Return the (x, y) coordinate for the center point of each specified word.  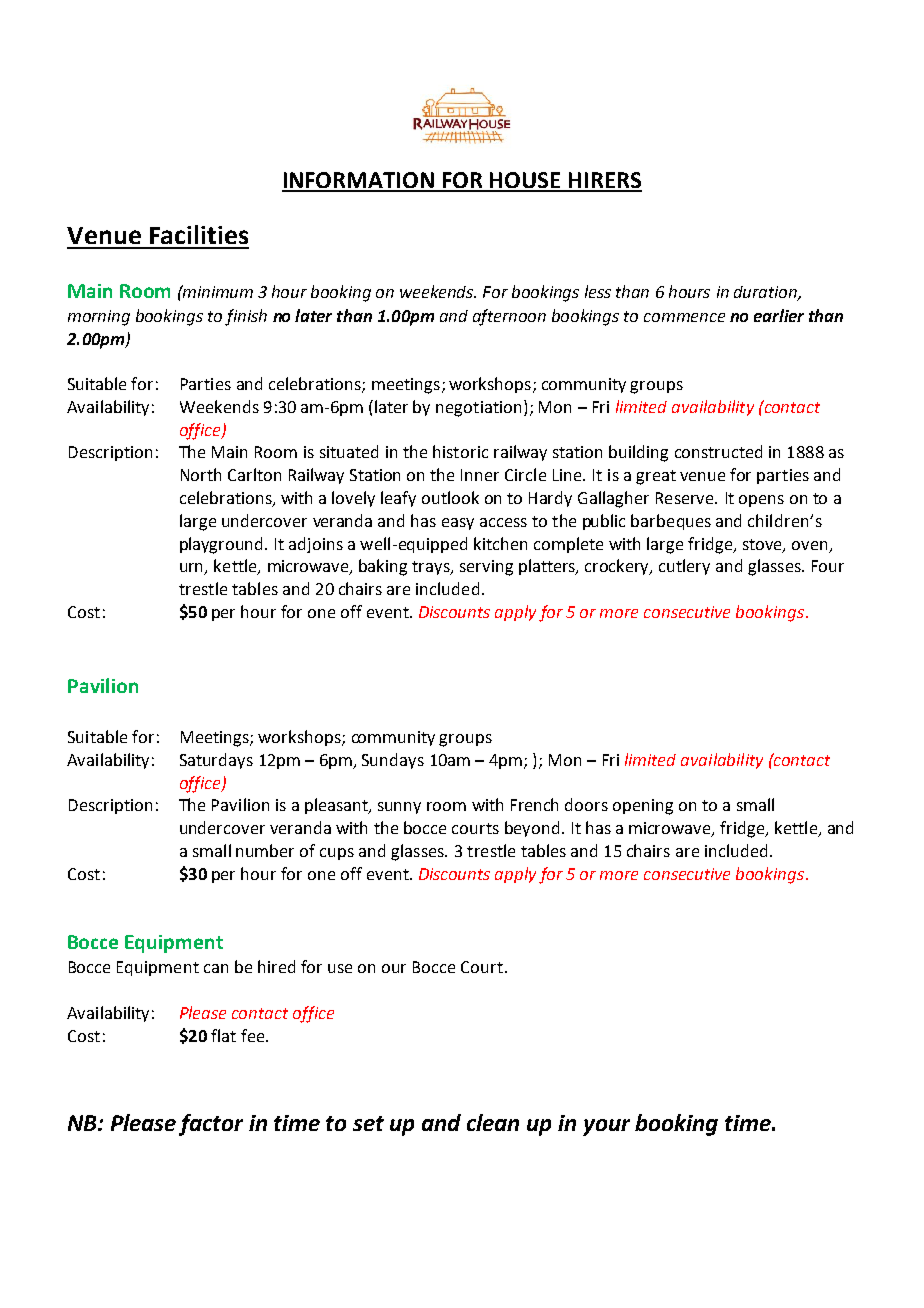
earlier (779, 315)
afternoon (509, 317)
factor (211, 1125)
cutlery (684, 567)
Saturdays (216, 761)
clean (493, 1122)
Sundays (393, 761)
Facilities (199, 234)
